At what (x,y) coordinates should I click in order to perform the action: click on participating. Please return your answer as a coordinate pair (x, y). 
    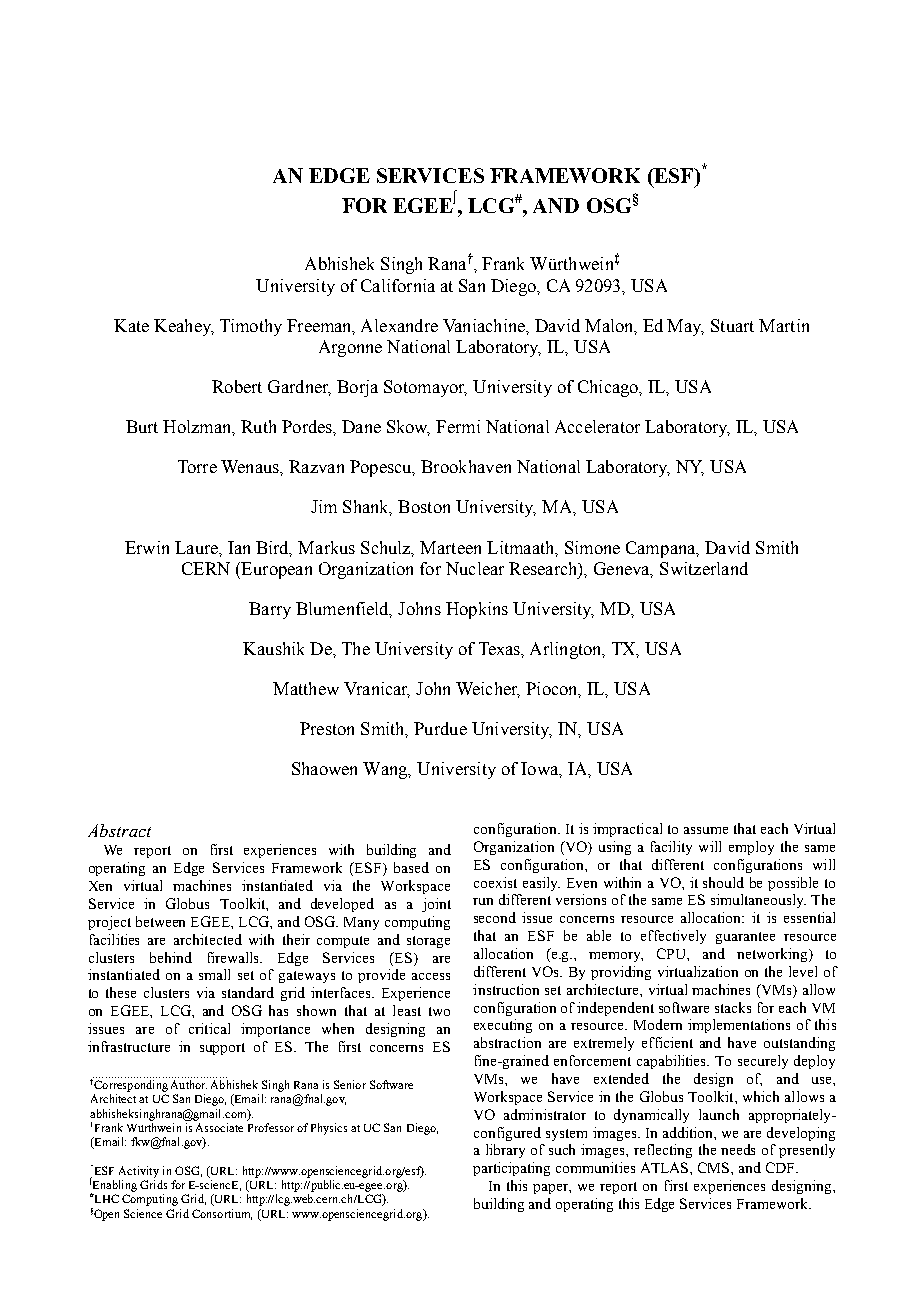
    Looking at the image, I should click on (511, 1169).
